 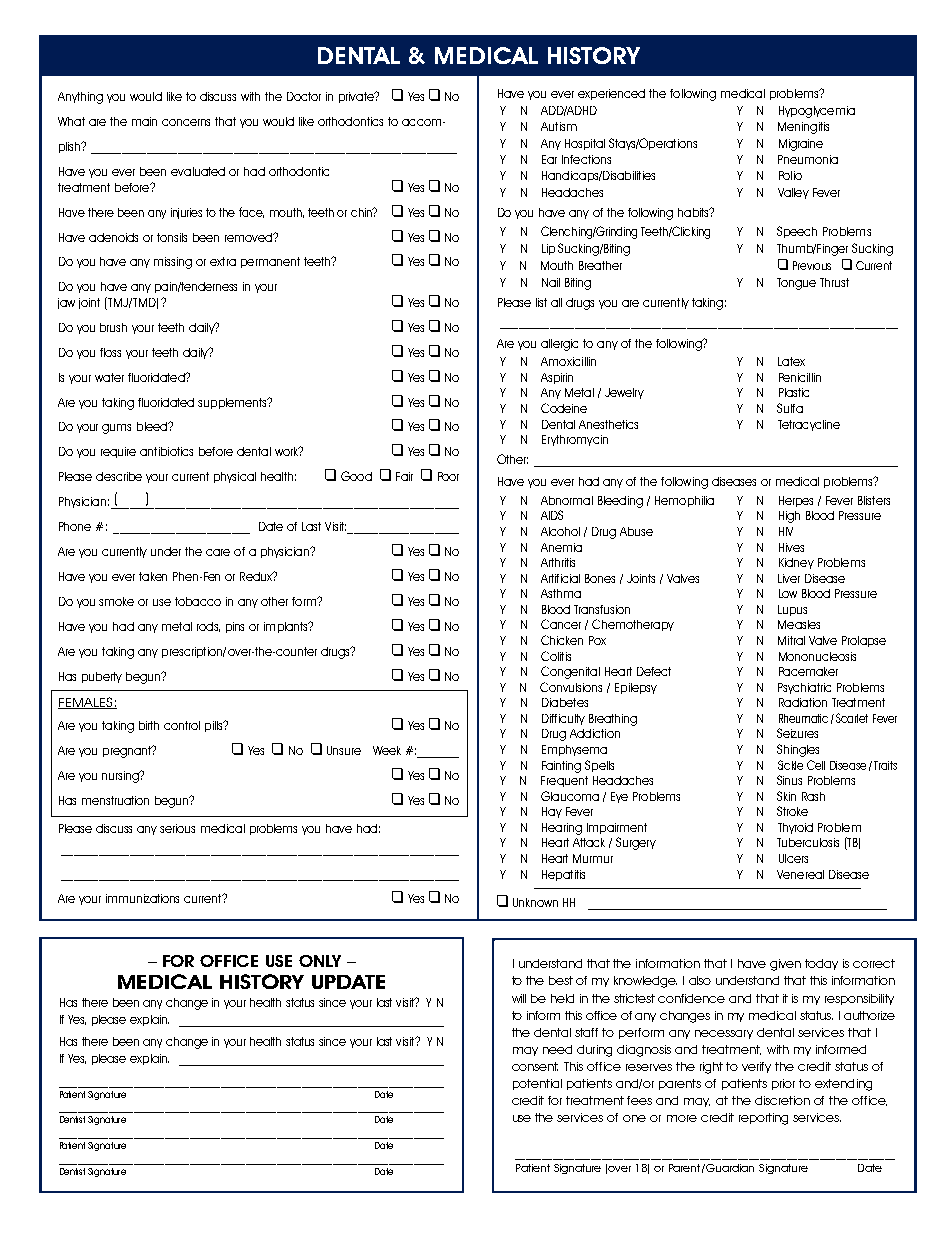 What do you see at coordinates (166, 451) in the image?
I see `antibiotics` at bounding box center [166, 451].
